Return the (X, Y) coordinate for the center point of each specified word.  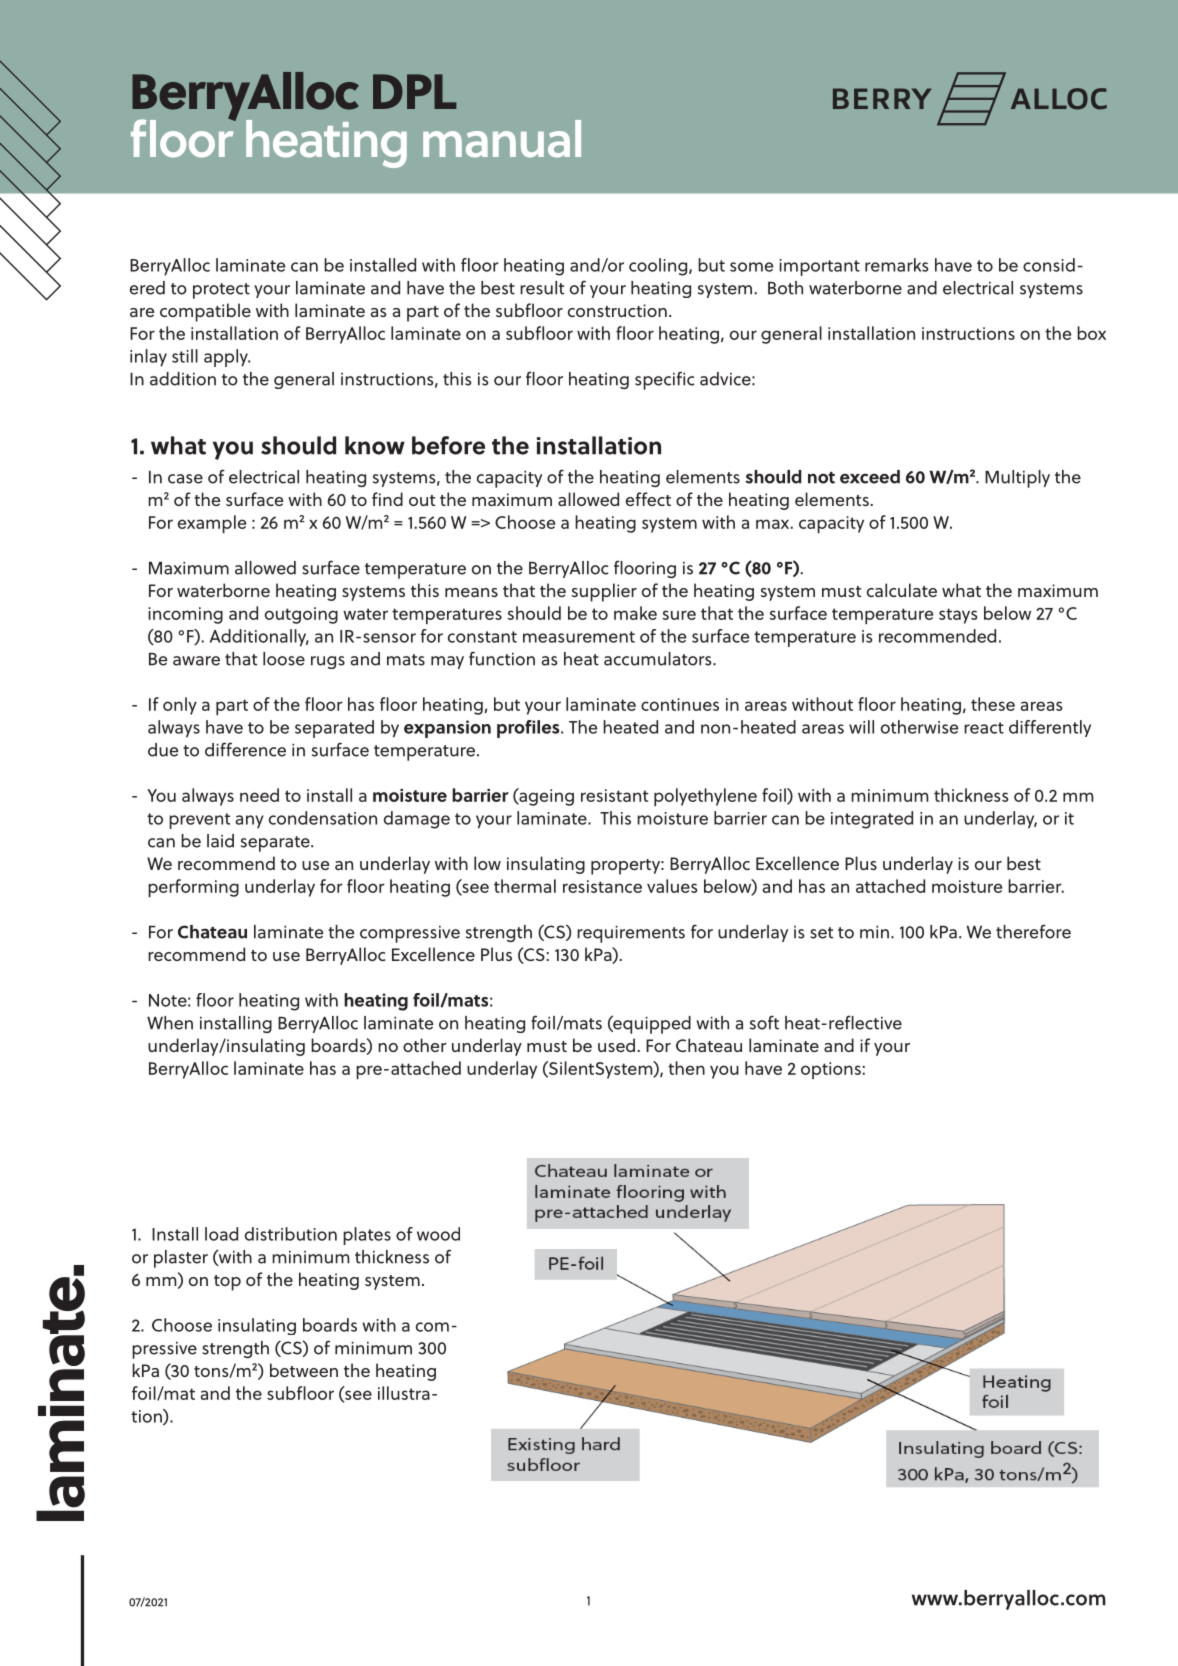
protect (221, 291)
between (304, 1370)
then (686, 1068)
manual (502, 139)
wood (438, 1234)
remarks (896, 265)
